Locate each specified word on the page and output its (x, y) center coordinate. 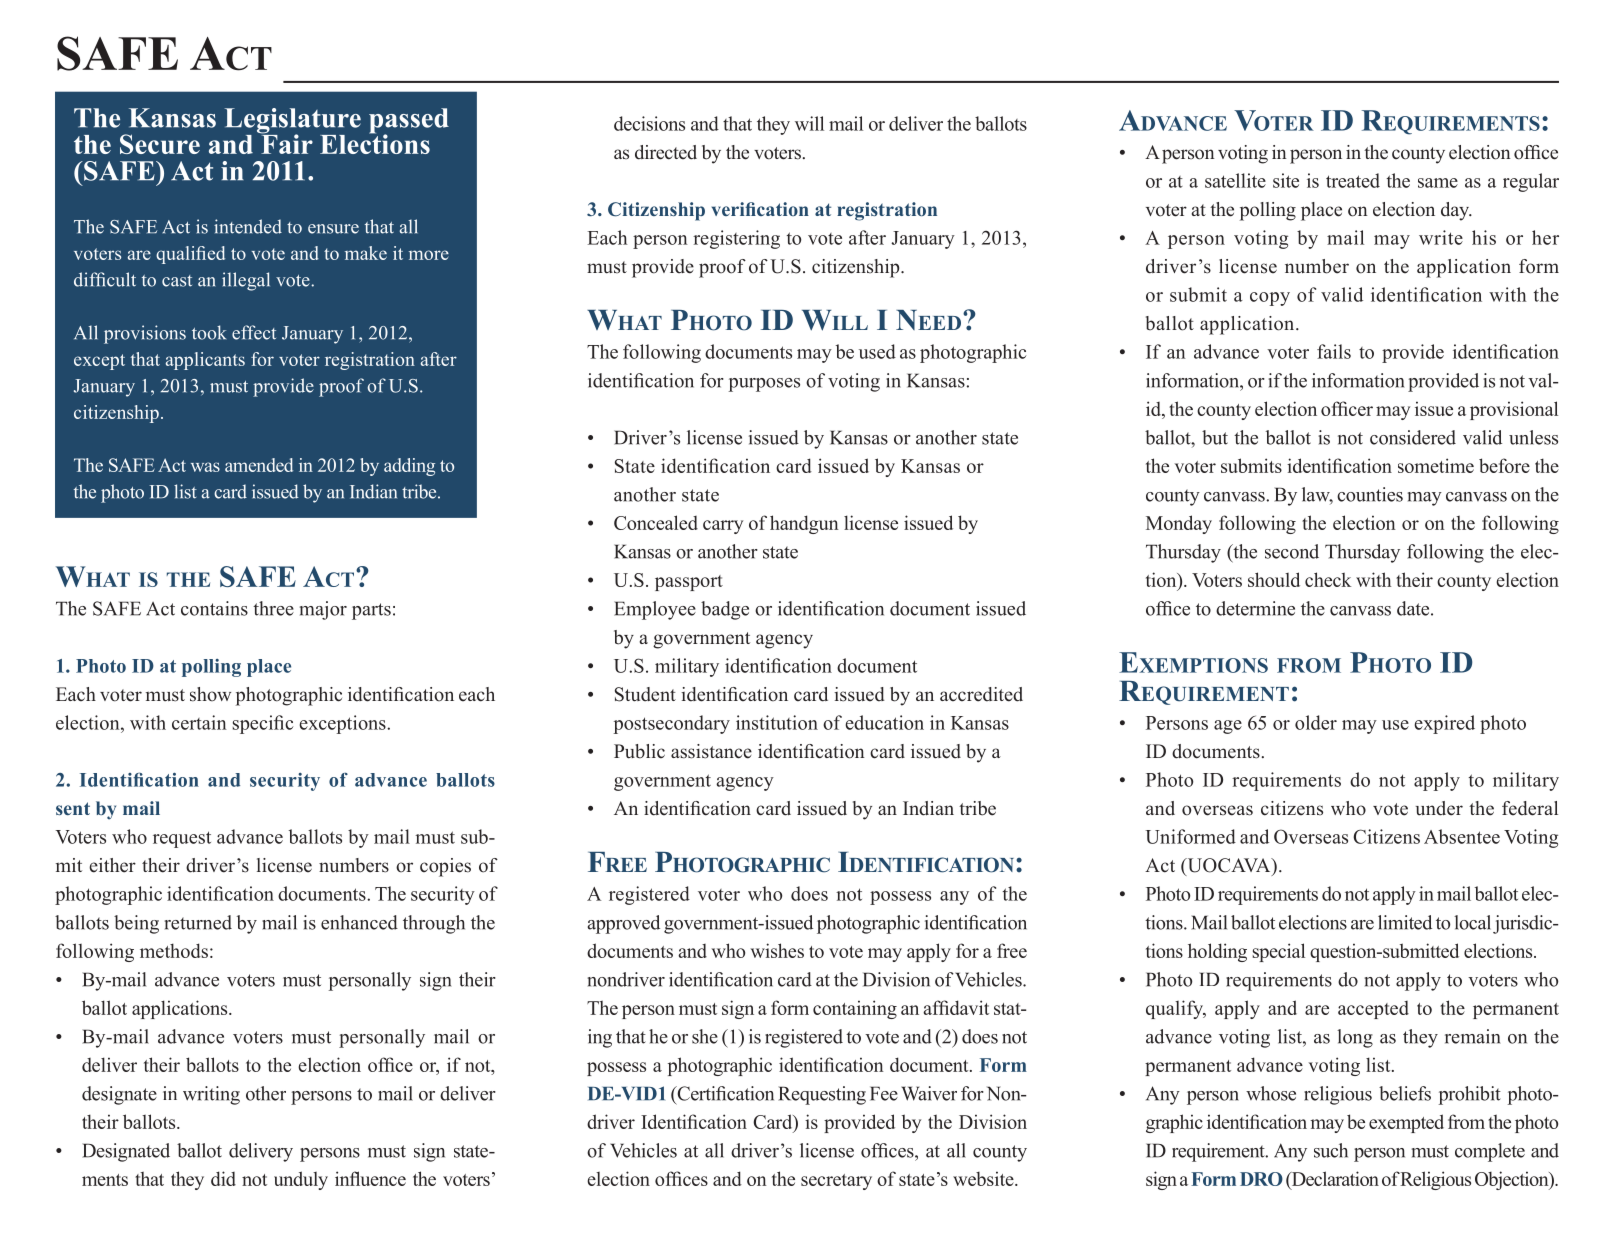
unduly (301, 1180)
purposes (764, 385)
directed (666, 152)
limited (1405, 922)
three (273, 608)
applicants (205, 361)
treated (1353, 180)
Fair (286, 143)
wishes (777, 950)
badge (725, 610)
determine (1255, 608)
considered (1413, 437)
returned (198, 922)
